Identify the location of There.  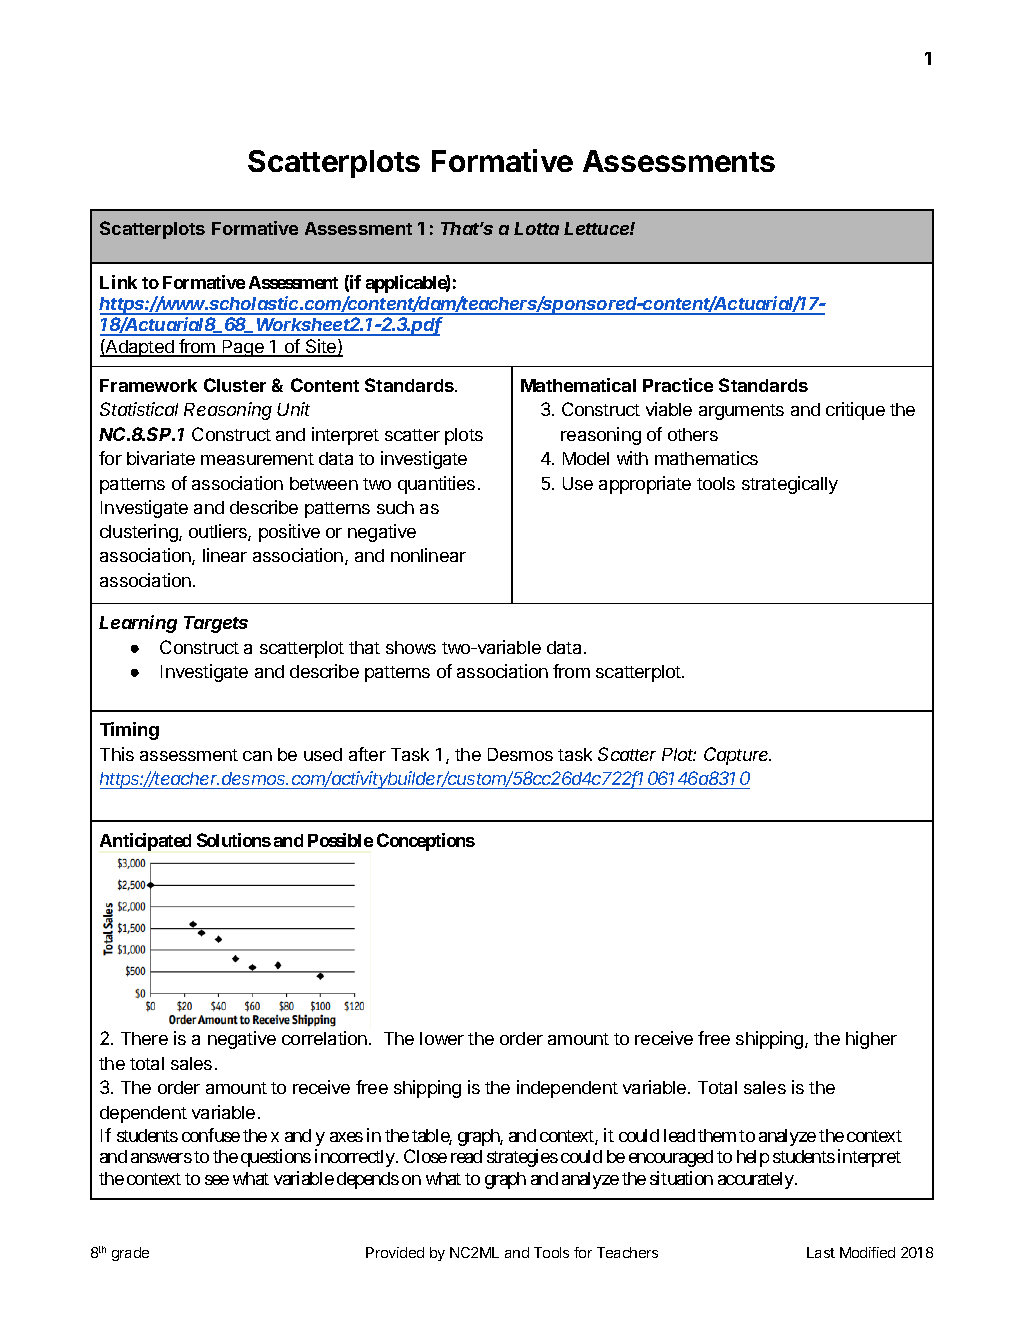
(144, 1038).
